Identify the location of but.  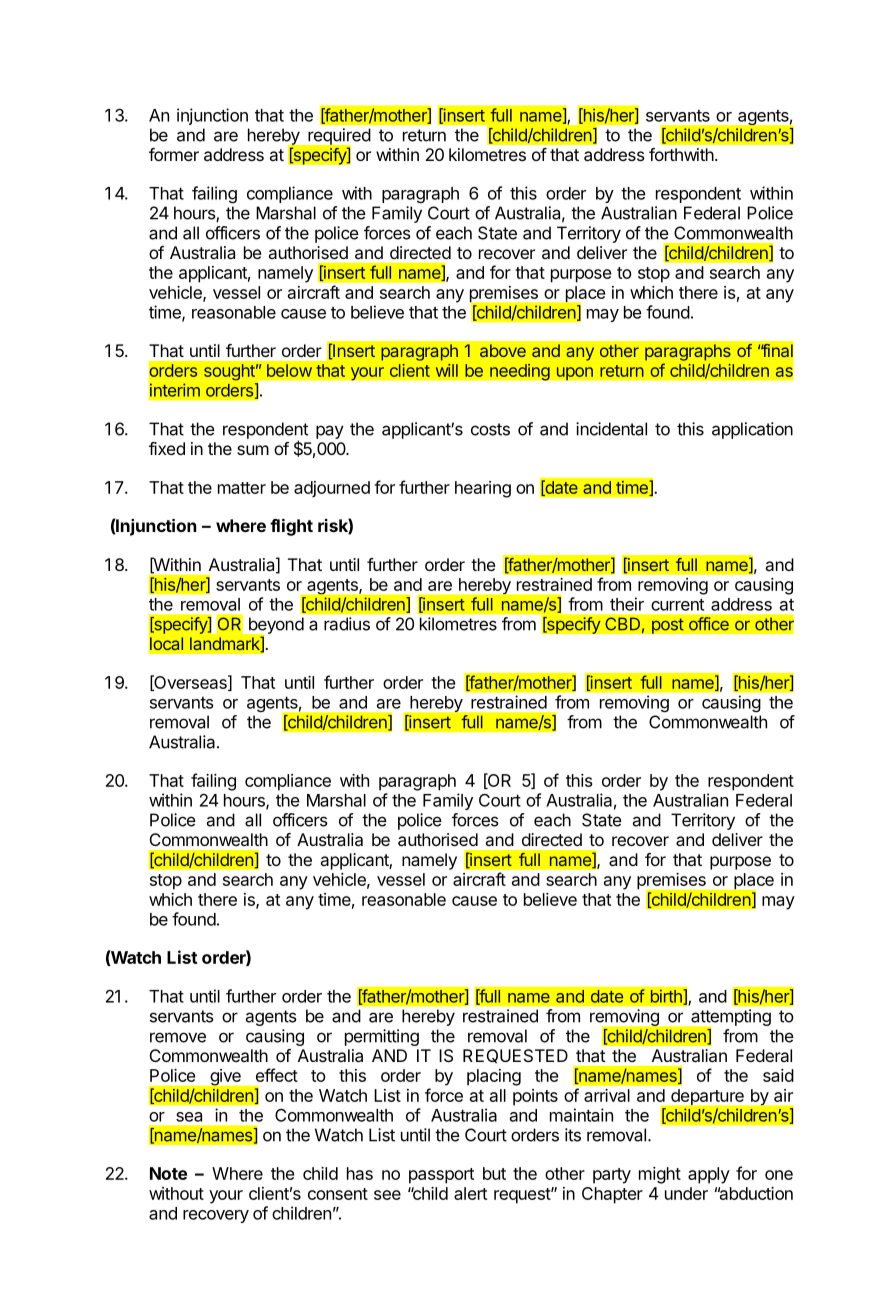
(494, 1173).
